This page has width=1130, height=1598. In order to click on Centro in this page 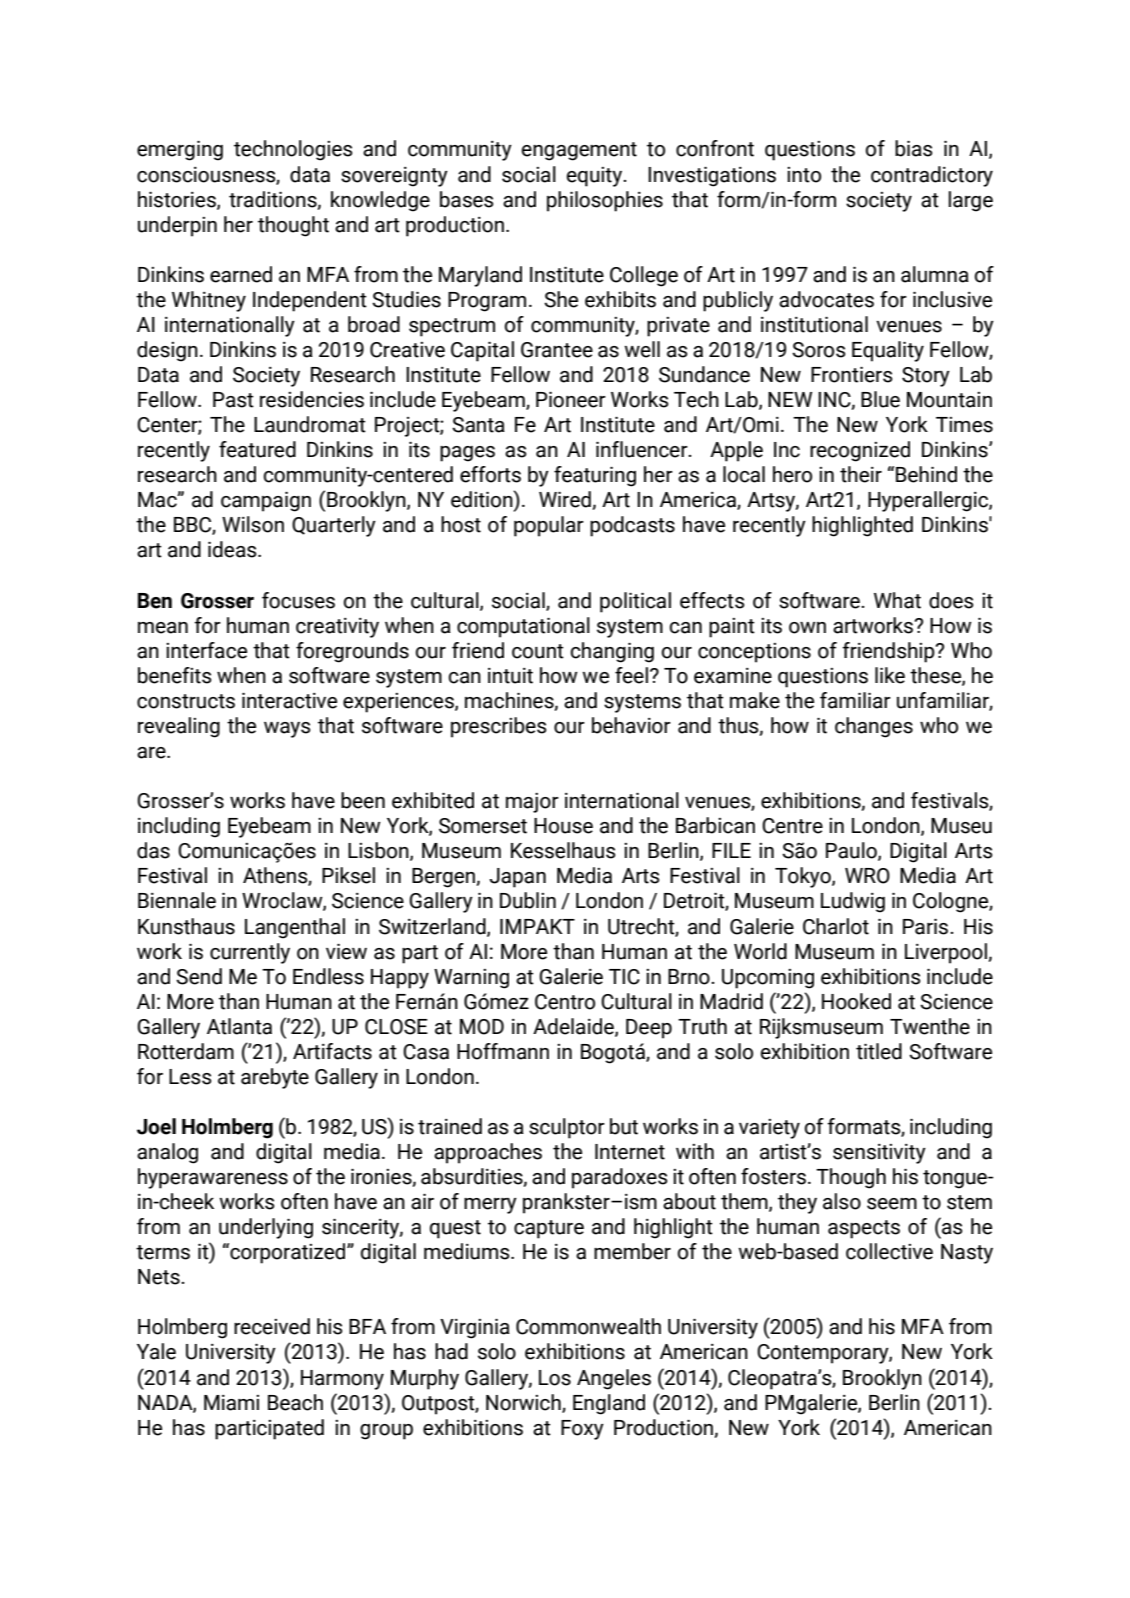, I will do `click(565, 1002)`.
